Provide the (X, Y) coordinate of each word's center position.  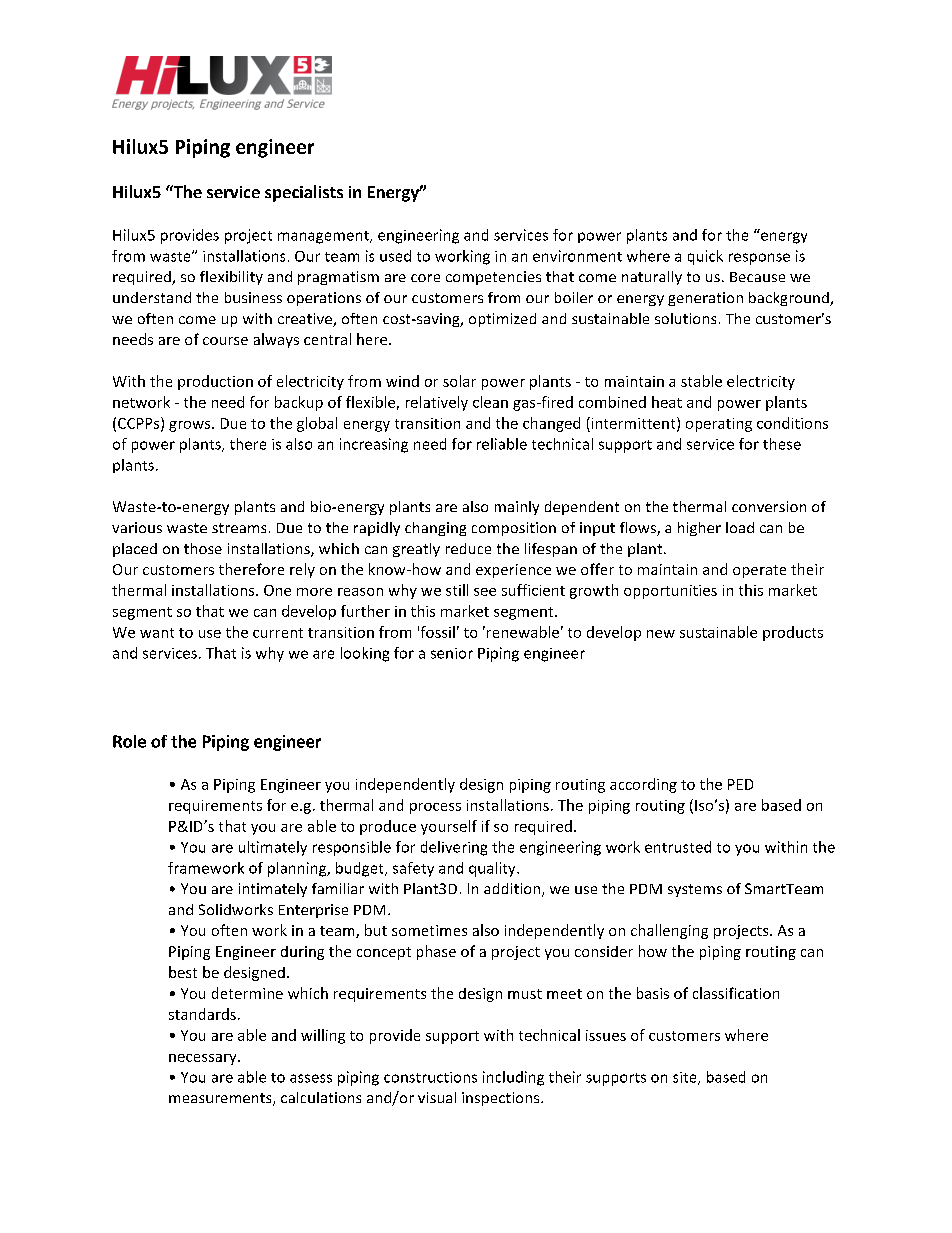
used (395, 256)
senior (452, 653)
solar (459, 381)
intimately (273, 890)
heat (667, 402)
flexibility (231, 278)
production (215, 382)
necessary (204, 1059)
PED (740, 784)
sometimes (429, 930)
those (203, 548)
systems (695, 890)
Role (129, 741)
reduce (468, 548)
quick (705, 257)
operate (759, 571)
